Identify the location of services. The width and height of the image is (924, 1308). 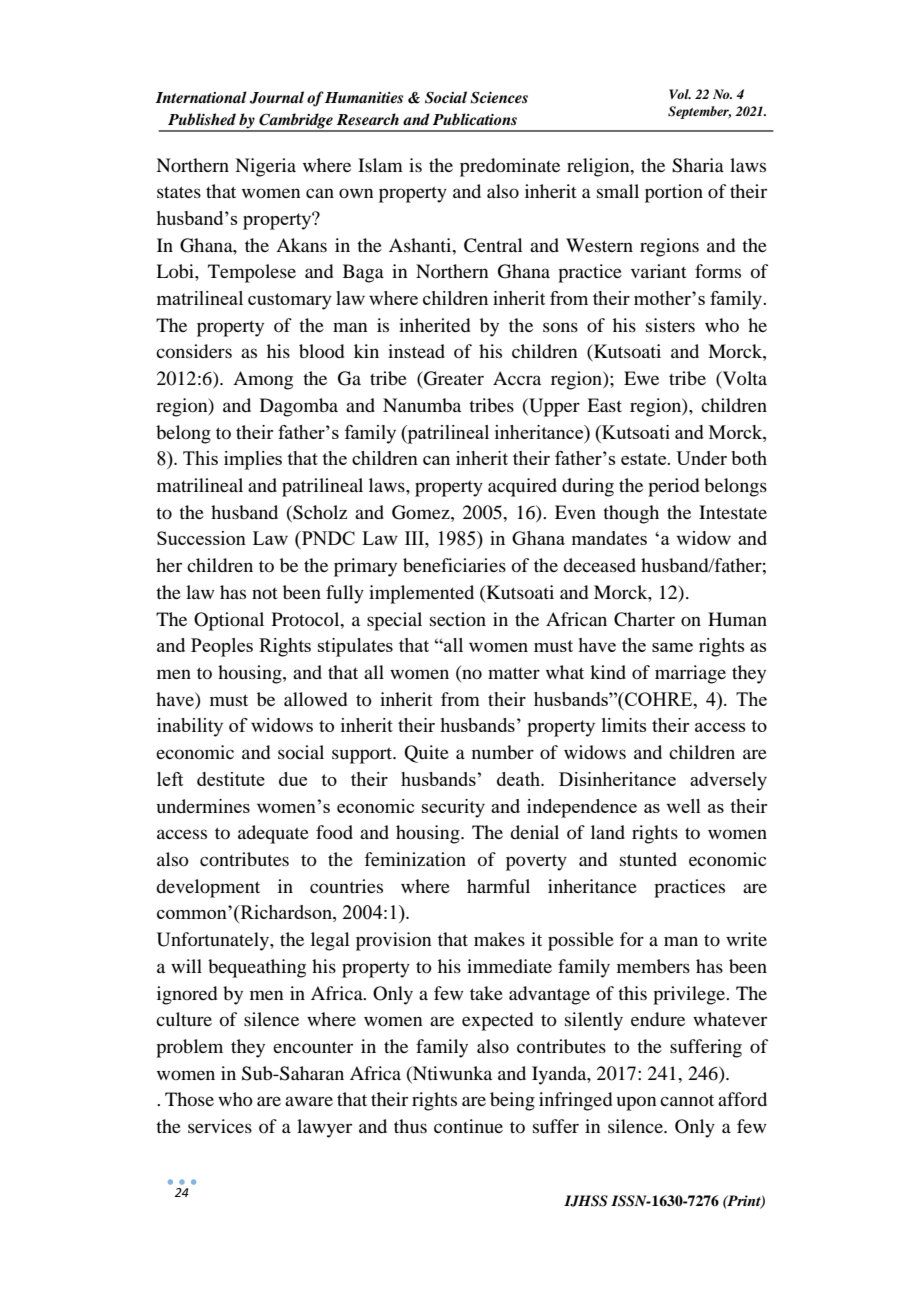
(220, 1126).
